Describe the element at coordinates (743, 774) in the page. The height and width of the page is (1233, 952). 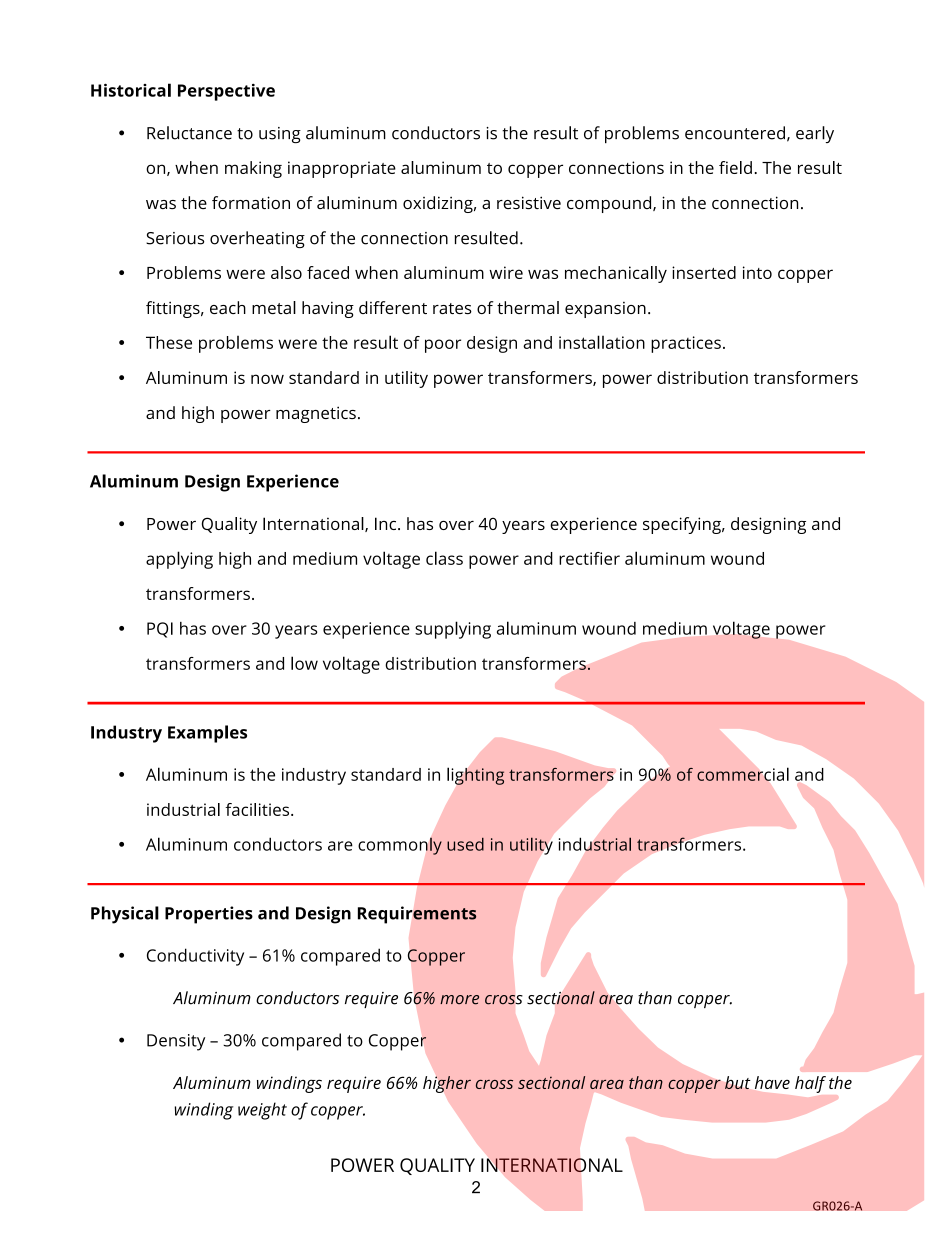
I see `commercial` at that location.
